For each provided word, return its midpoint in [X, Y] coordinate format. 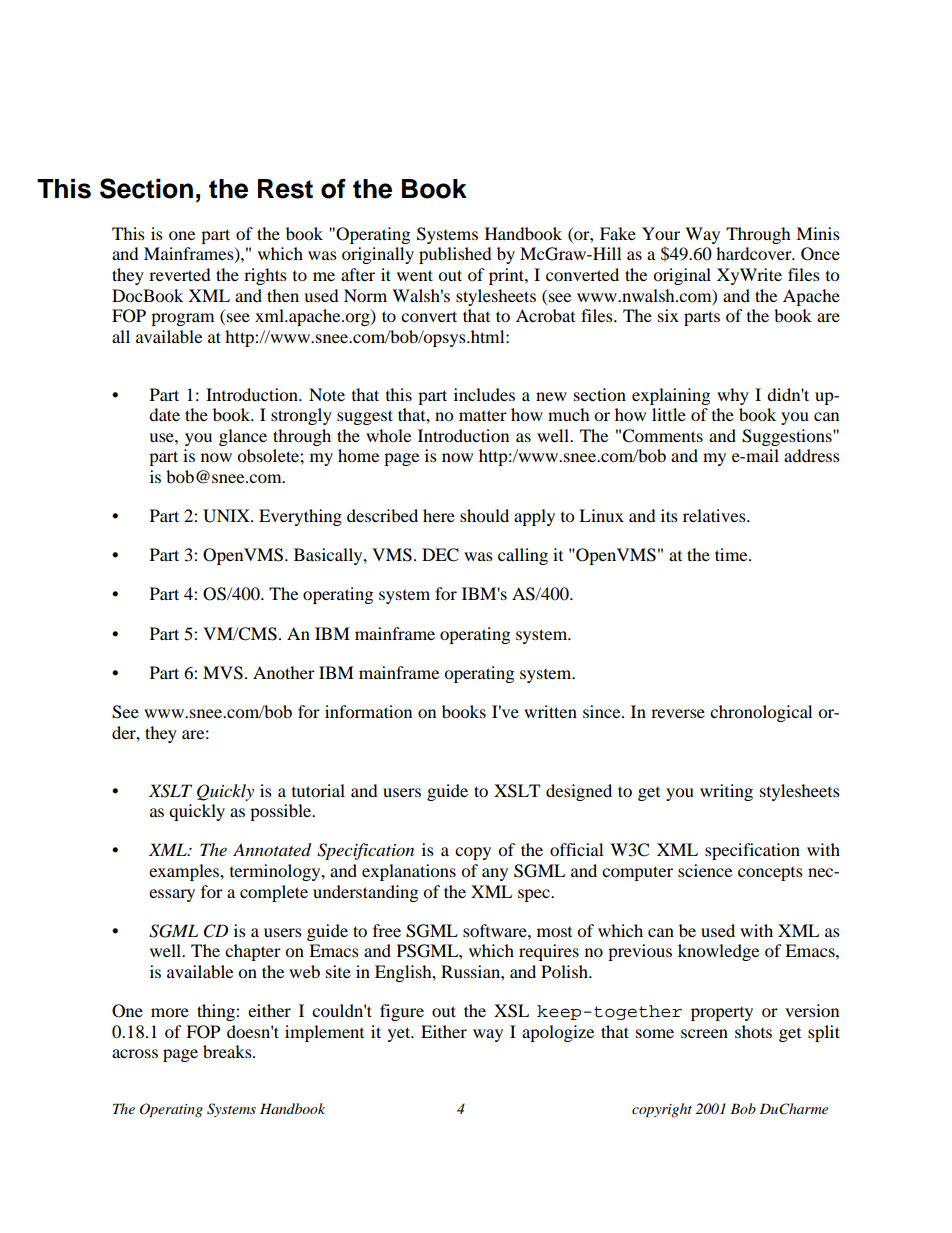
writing [726, 792]
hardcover [755, 253]
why [733, 396]
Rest [285, 189]
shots [753, 1031]
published [455, 255]
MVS [223, 673]
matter [483, 415]
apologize [558, 1033]
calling [523, 556]
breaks [228, 1051]
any [495, 874]
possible [282, 812]
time [732, 554]
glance [243, 437]
